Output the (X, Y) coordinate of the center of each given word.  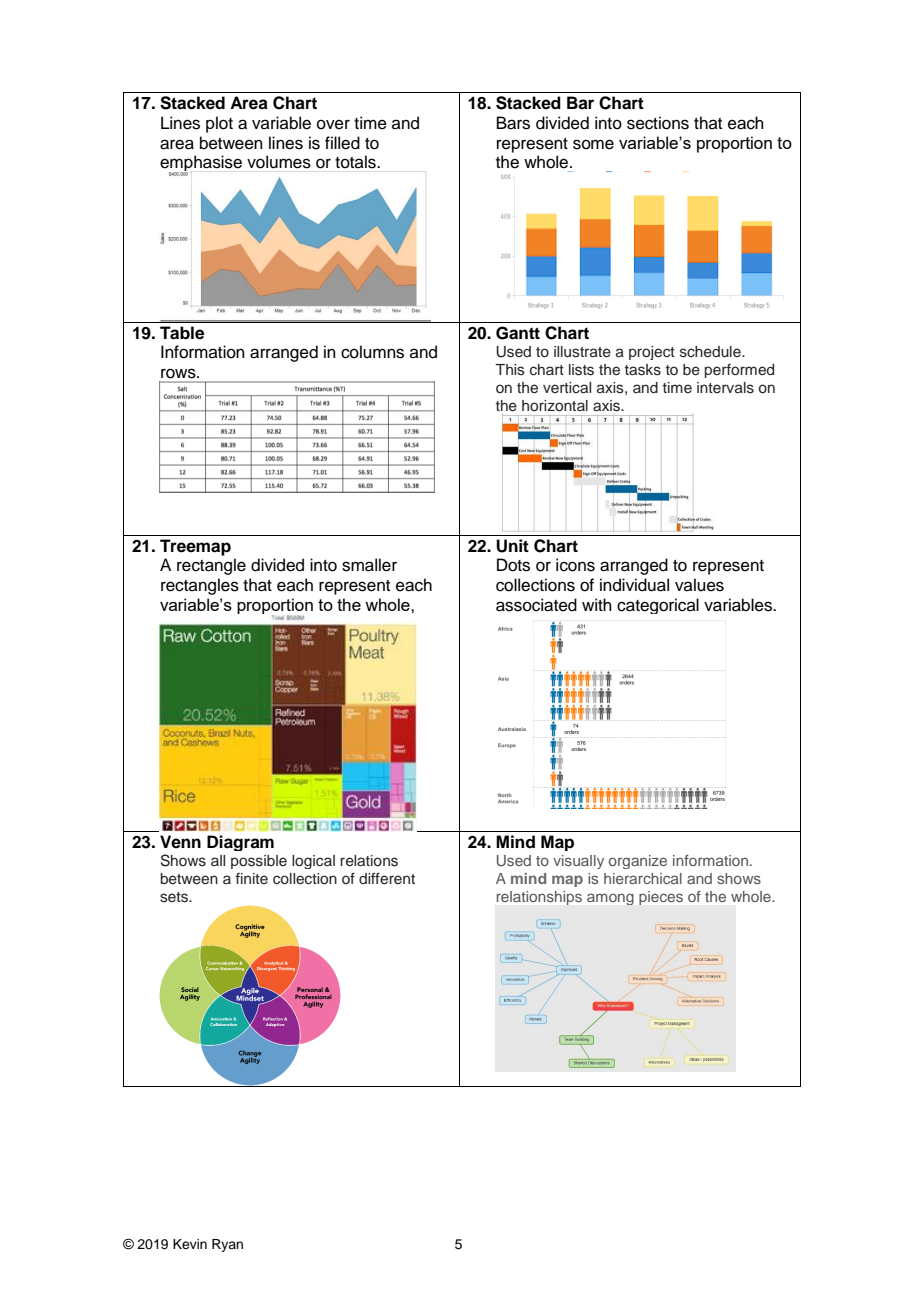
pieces (661, 898)
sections (658, 123)
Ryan (227, 1245)
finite (251, 878)
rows (179, 373)
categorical (658, 606)
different (387, 878)
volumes (279, 162)
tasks (643, 370)
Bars (513, 123)
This (510, 370)
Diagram (240, 843)
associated (536, 605)
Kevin (190, 1244)
